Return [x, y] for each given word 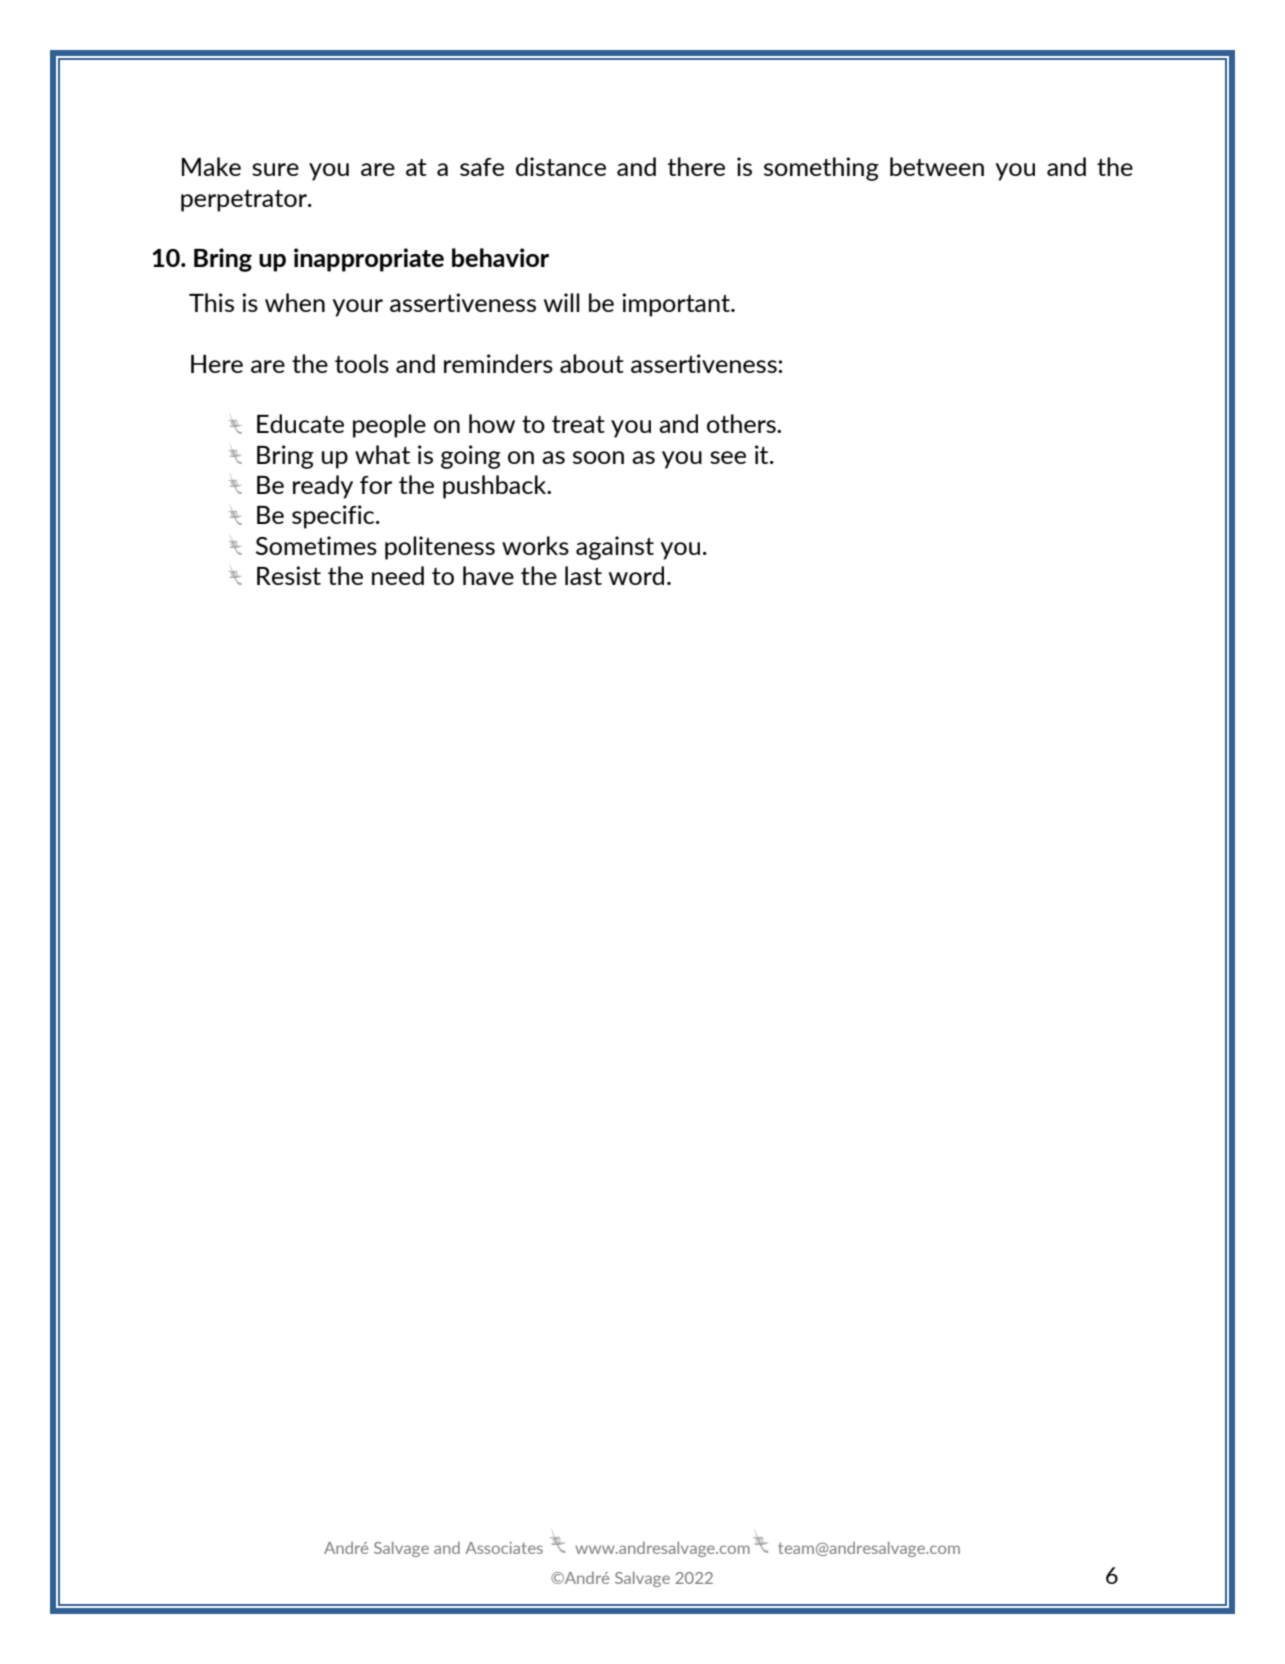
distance [561, 166]
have [488, 575]
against [615, 548]
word [636, 575]
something [821, 169]
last [583, 575]
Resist [289, 575]
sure [275, 169]
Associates [504, 1548]
